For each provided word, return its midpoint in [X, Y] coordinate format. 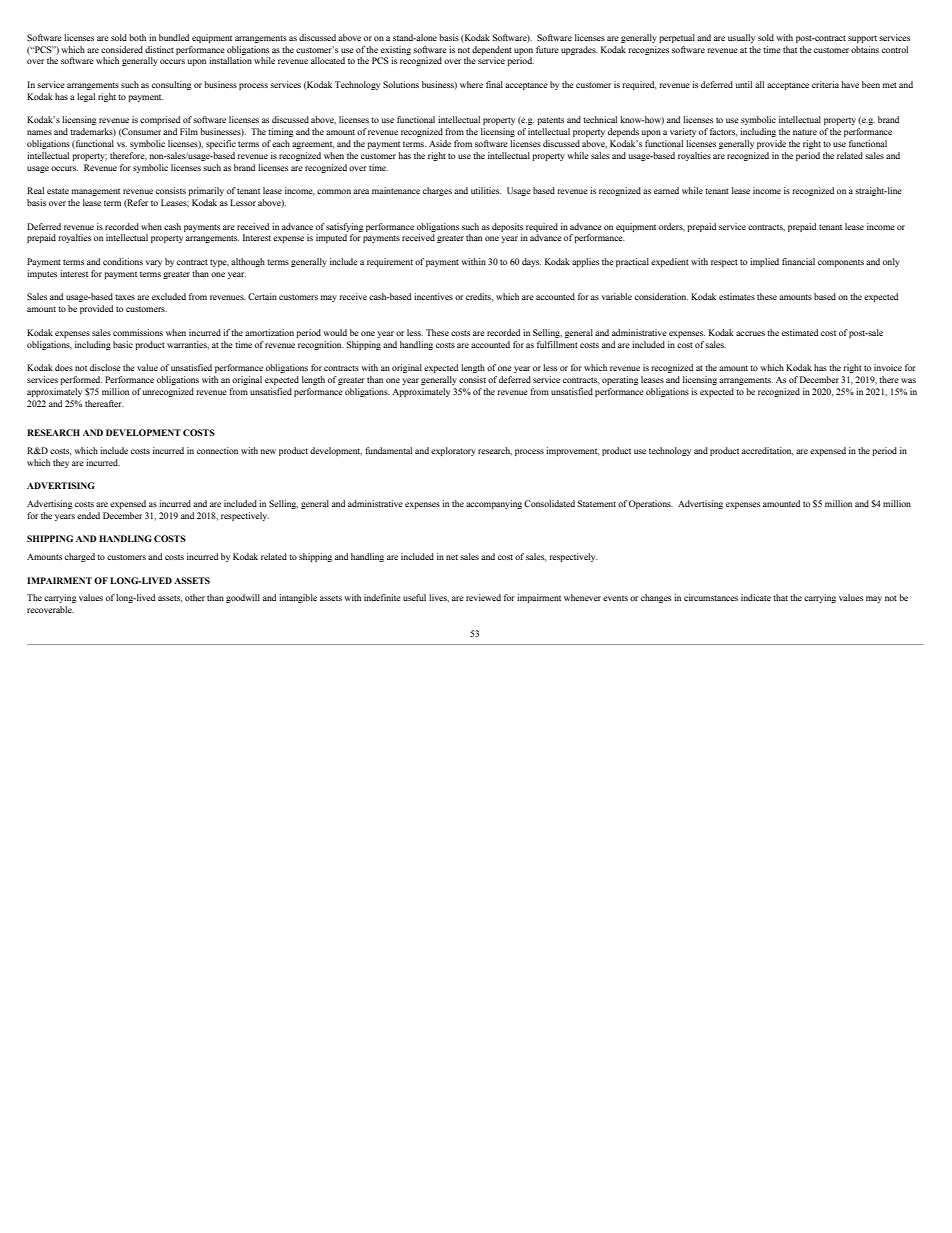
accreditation [768, 451]
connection [217, 450]
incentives [433, 296]
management [95, 192]
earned [666, 190]
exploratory [453, 451]
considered [122, 49]
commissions [138, 332]
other [195, 597]
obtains [865, 49]
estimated [800, 332]
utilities [486, 190]
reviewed [483, 597]
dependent [492, 50]
